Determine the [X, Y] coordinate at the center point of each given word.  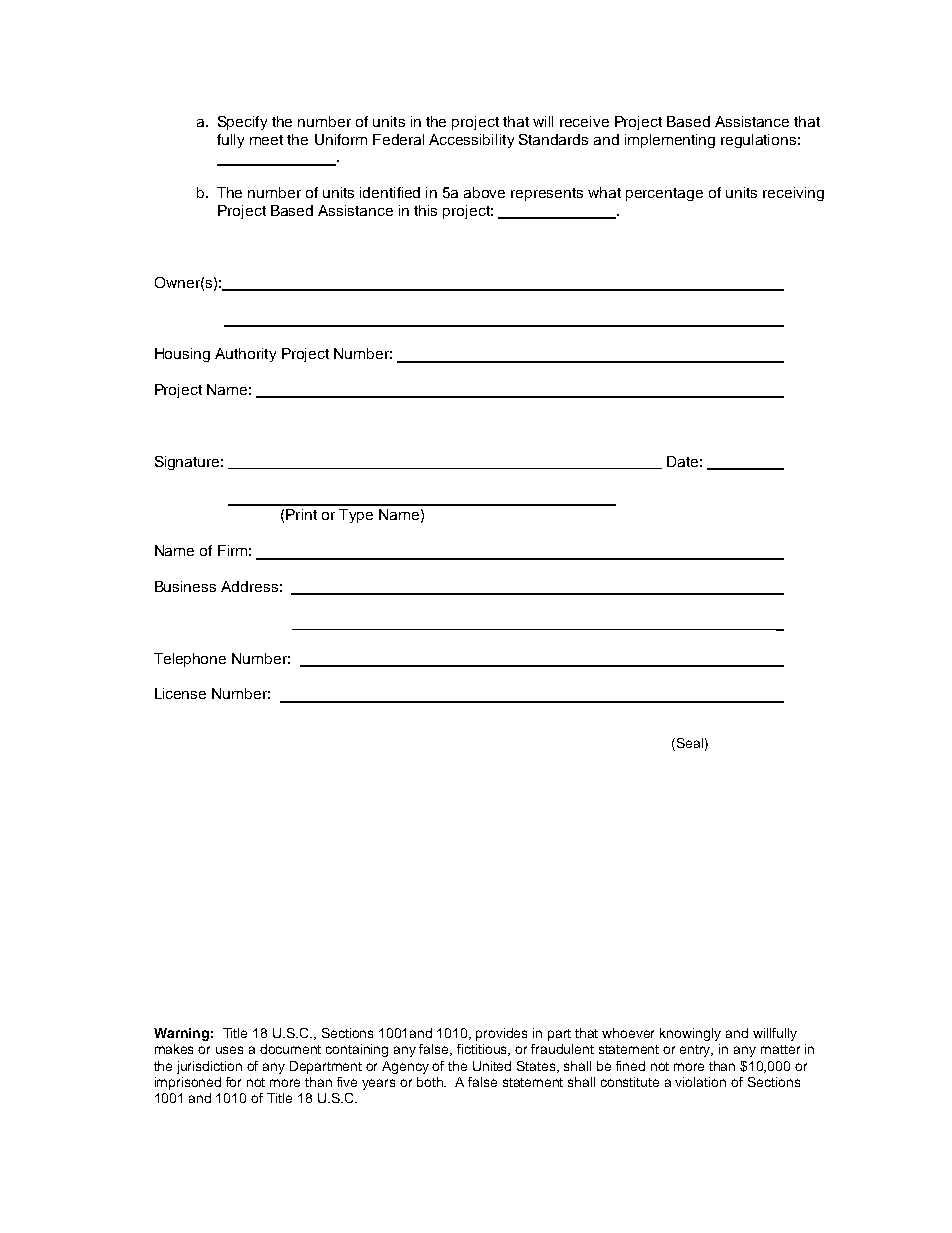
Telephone [190, 660]
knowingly [690, 1034]
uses [229, 1050]
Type [356, 516]
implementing [670, 141]
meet [266, 140]
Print [301, 514]
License [180, 693]
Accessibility [471, 141]
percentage [664, 194]
